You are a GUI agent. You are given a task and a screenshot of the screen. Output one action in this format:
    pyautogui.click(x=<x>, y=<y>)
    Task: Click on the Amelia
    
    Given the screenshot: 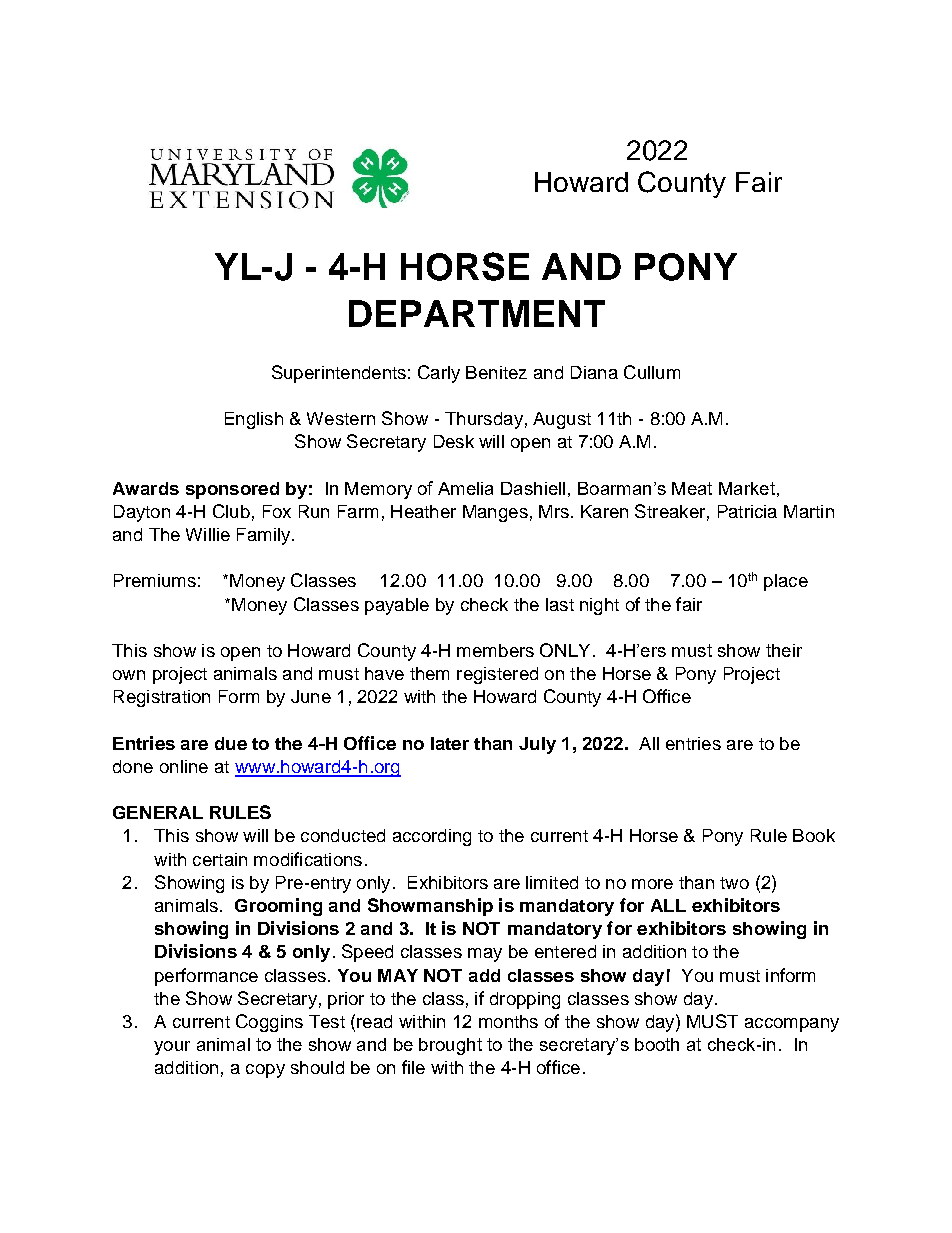 What is the action you would take?
    pyautogui.click(x=465, y=488)
